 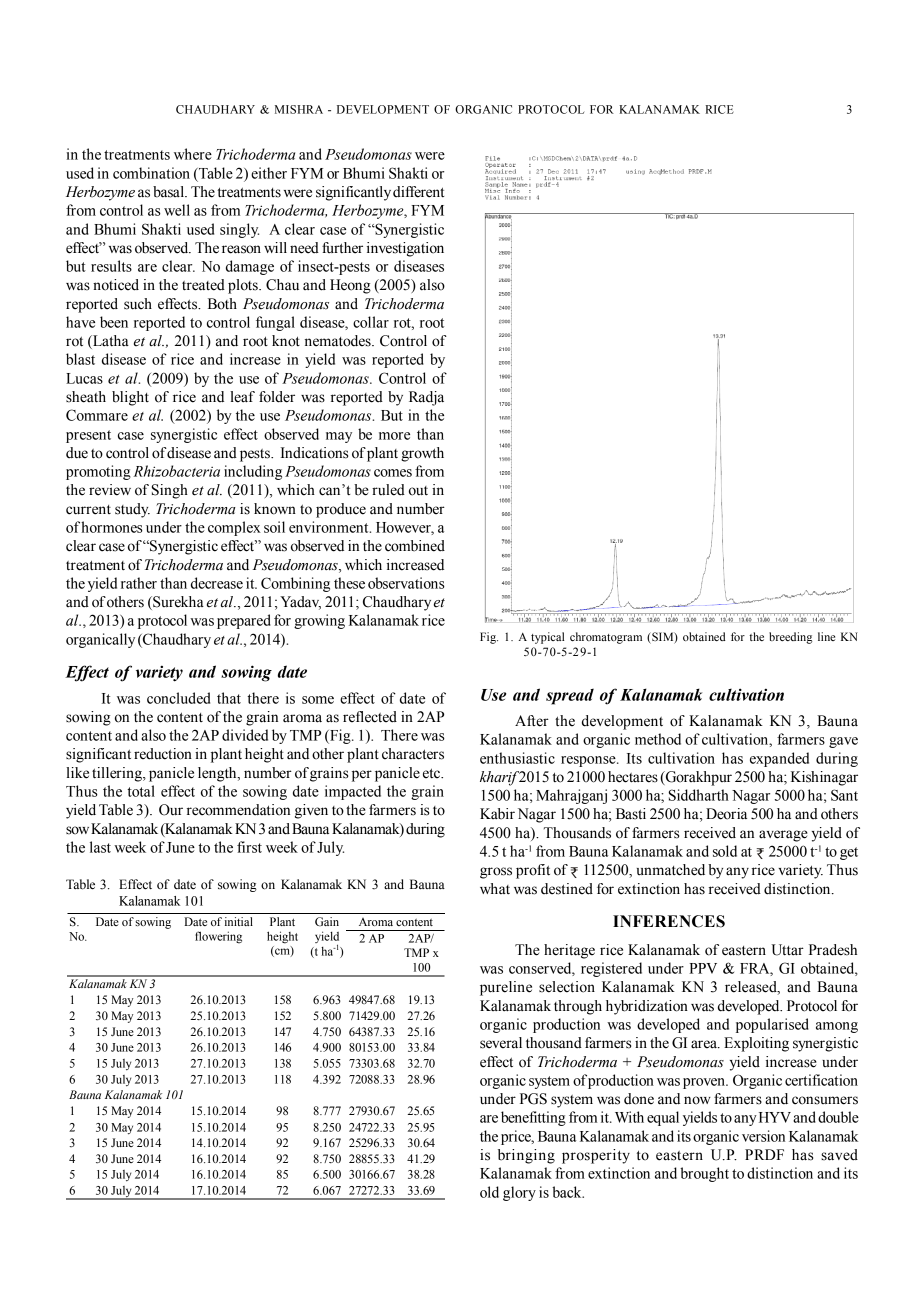 What do you see at coordinates (171, 810) in the image?
I see `Our` at bounding box center [171, 810].
